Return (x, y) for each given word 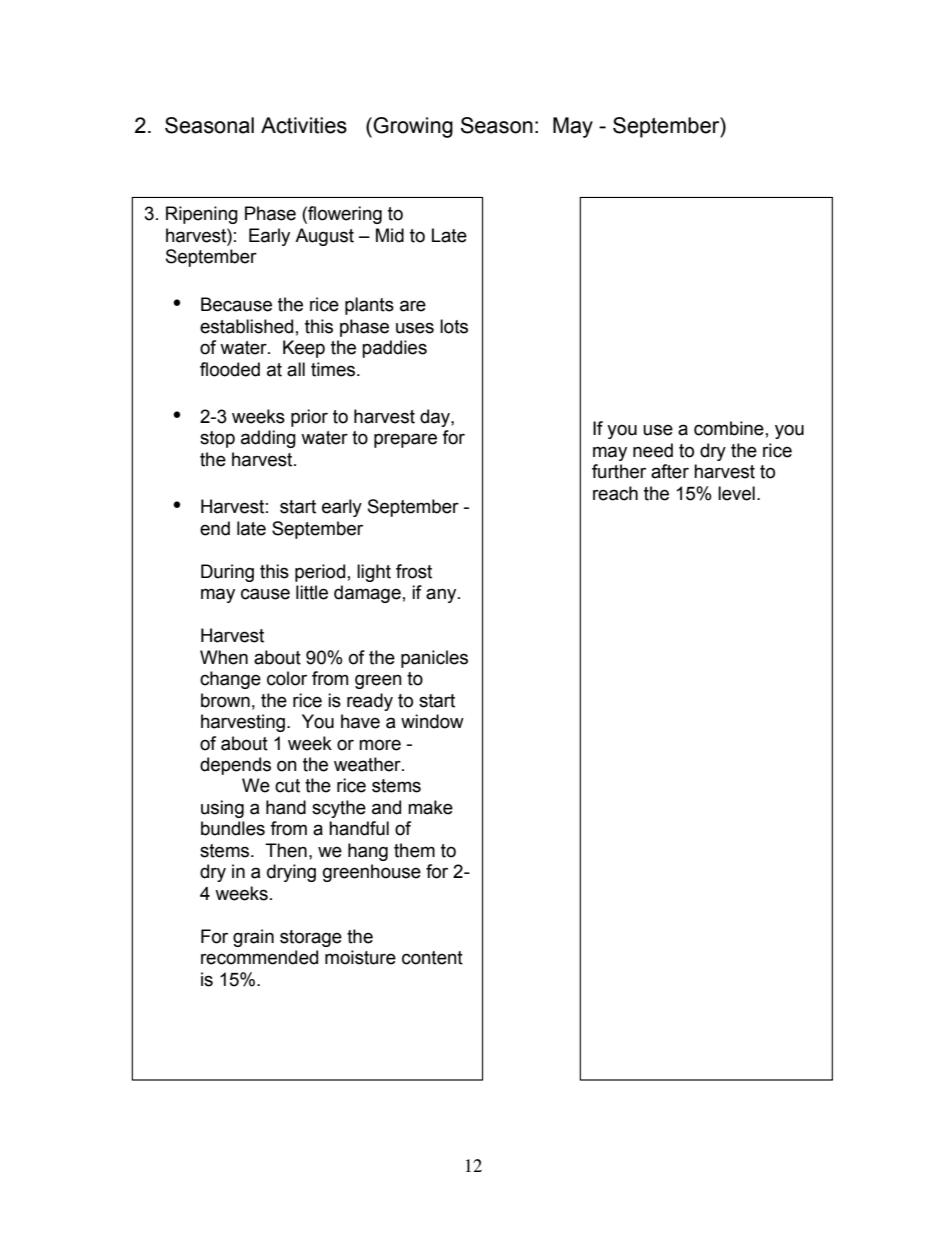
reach (615, 493)
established (246, 326)
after (670, 471)
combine (729, 428)
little (312, 592)
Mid (390, 235)
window (432, 721)
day (436, 418)
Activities (304, 125)
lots (454, 326)
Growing (413, 127)
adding (268, 439)
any (442, 595)
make (430, 807)
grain (253, 938)
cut (287, 786)
